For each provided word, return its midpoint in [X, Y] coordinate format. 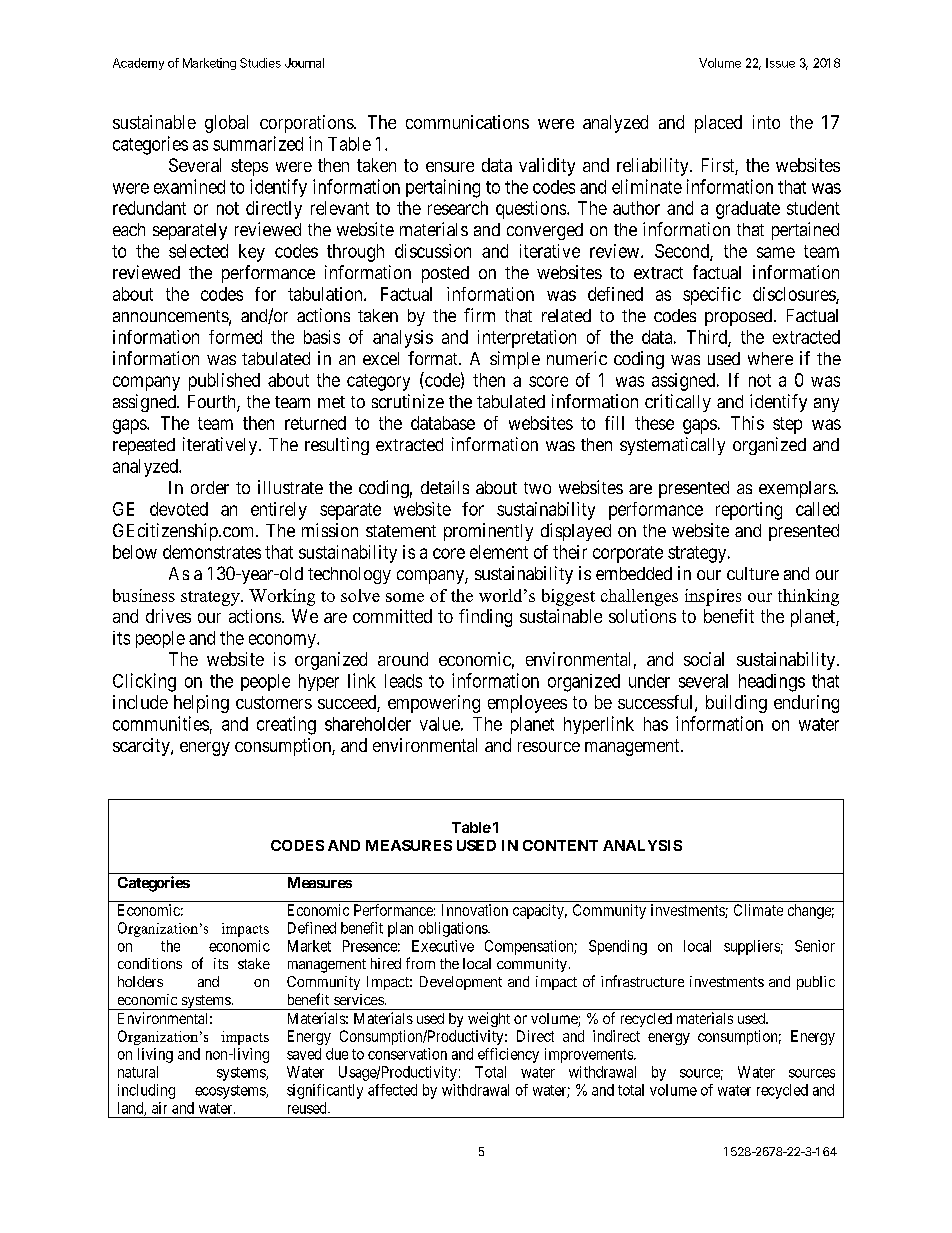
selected [198, 251]
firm [479, 315]
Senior [815, 946]
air [159, 1108]
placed [718, 124]
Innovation [475, 910]
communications [467, 122]
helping [201, 704]
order [210, 487]
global [226, 124]
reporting [749, 511]
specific [712, 296]
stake [254, 963]
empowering [434, 704]
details [445, 487]
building [736, 704]
